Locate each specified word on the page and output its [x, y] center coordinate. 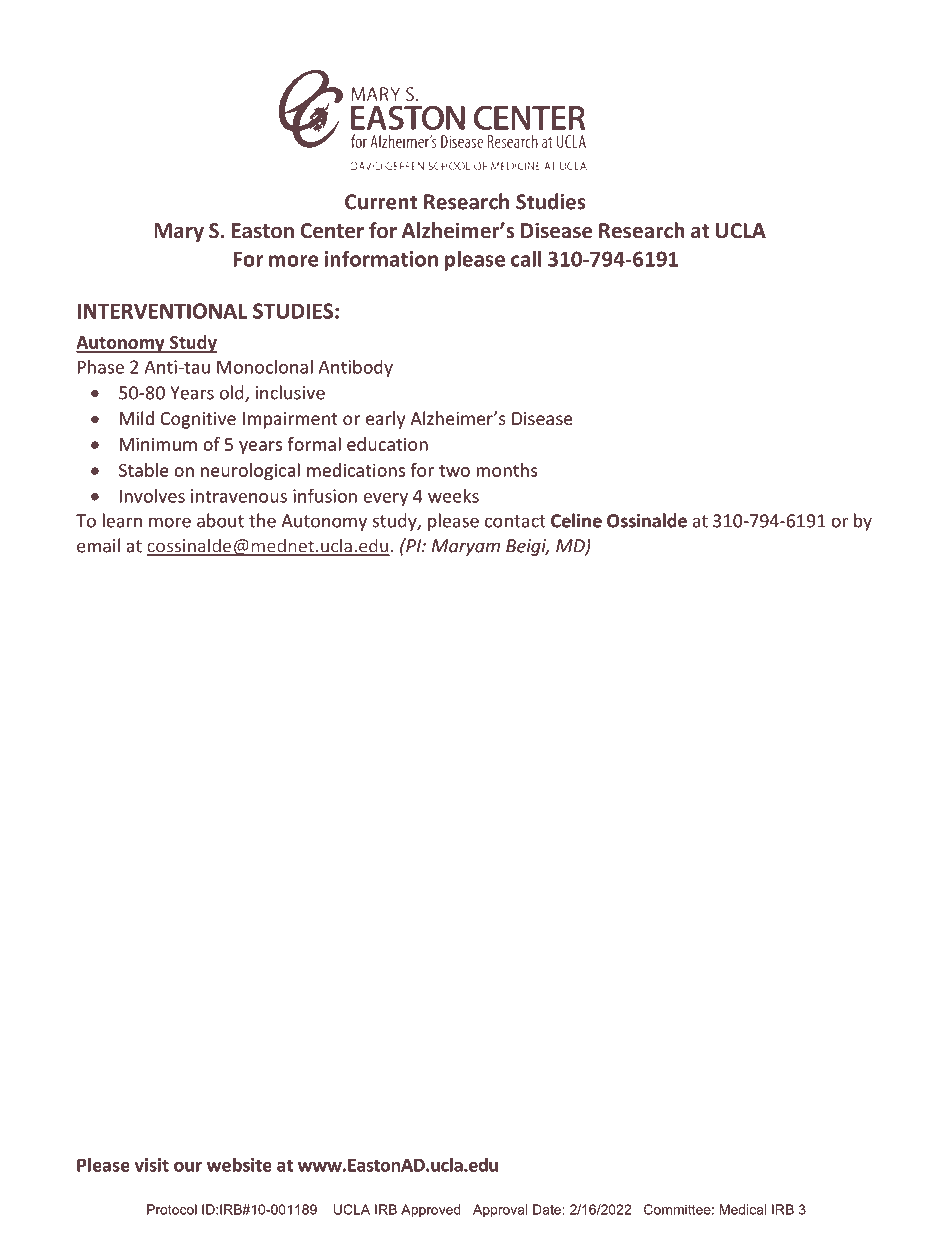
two [454, 471]
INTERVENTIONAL [162, 311]
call [526, 258]
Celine [576, 520]
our [188, 1167]
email [98, 545]
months [507, 470]
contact [515, 521]
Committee [677, 1209]
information [381, 258]
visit [151, 1165]
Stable [144, 470]
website [239, 1165]
